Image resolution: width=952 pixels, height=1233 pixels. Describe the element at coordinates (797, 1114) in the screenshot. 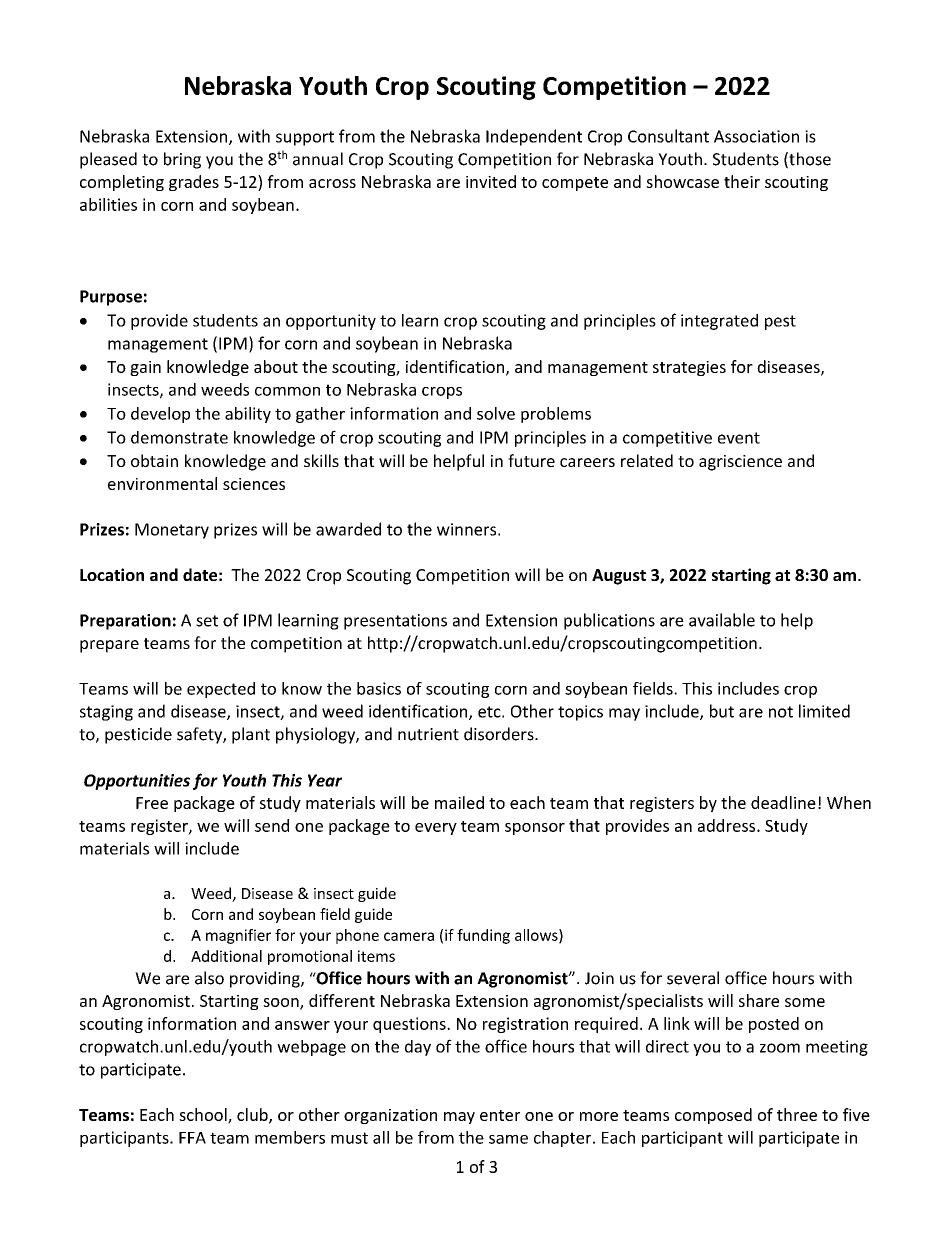

I see `three` at that location.
